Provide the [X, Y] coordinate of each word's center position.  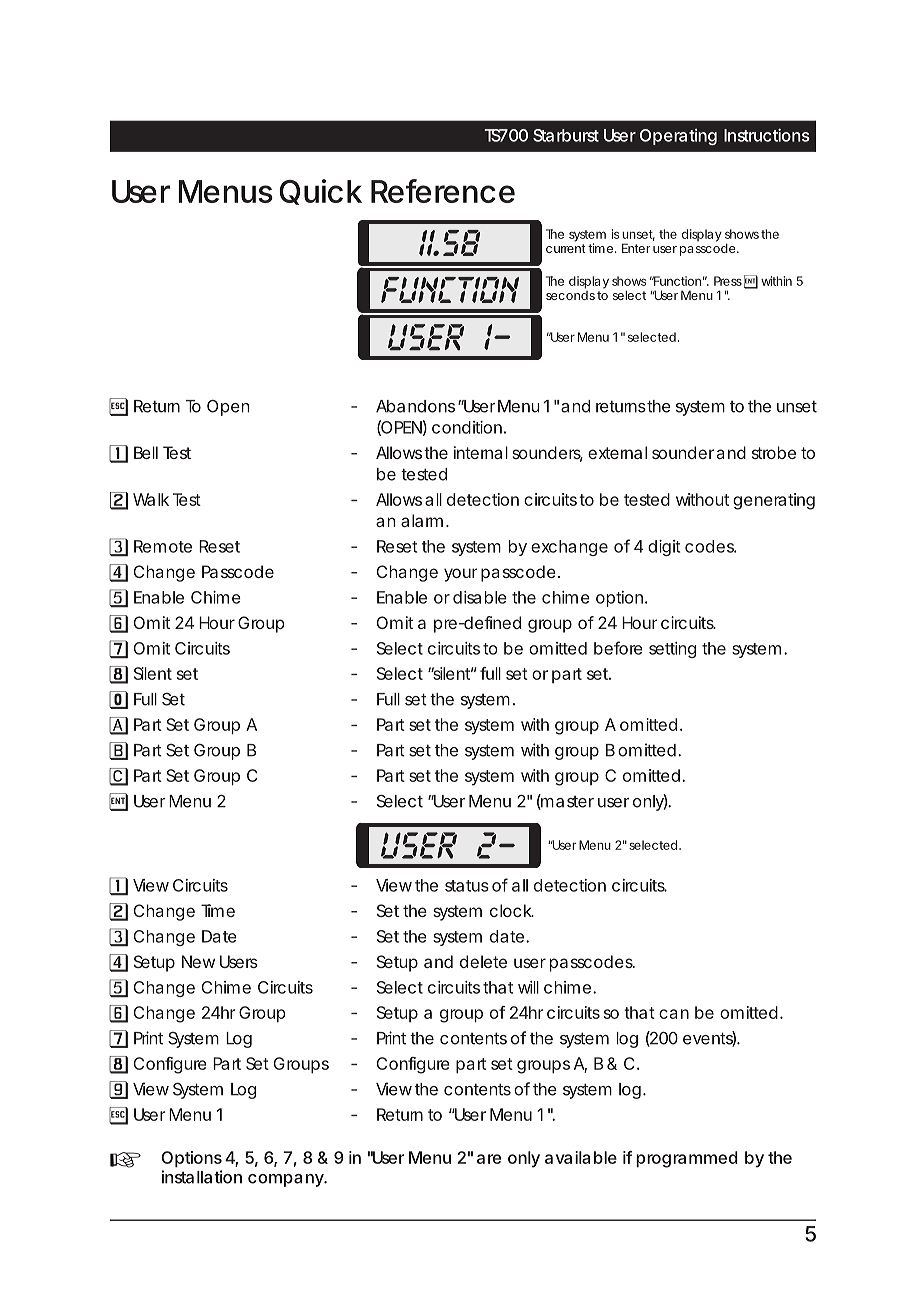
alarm [420, 520]
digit [664, 548]
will [528, 987]
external [617, 452]
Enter [636, 248]
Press [728, 281]
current [566, 248]
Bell [146, 452]
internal [481, 452]
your [461, 575]
